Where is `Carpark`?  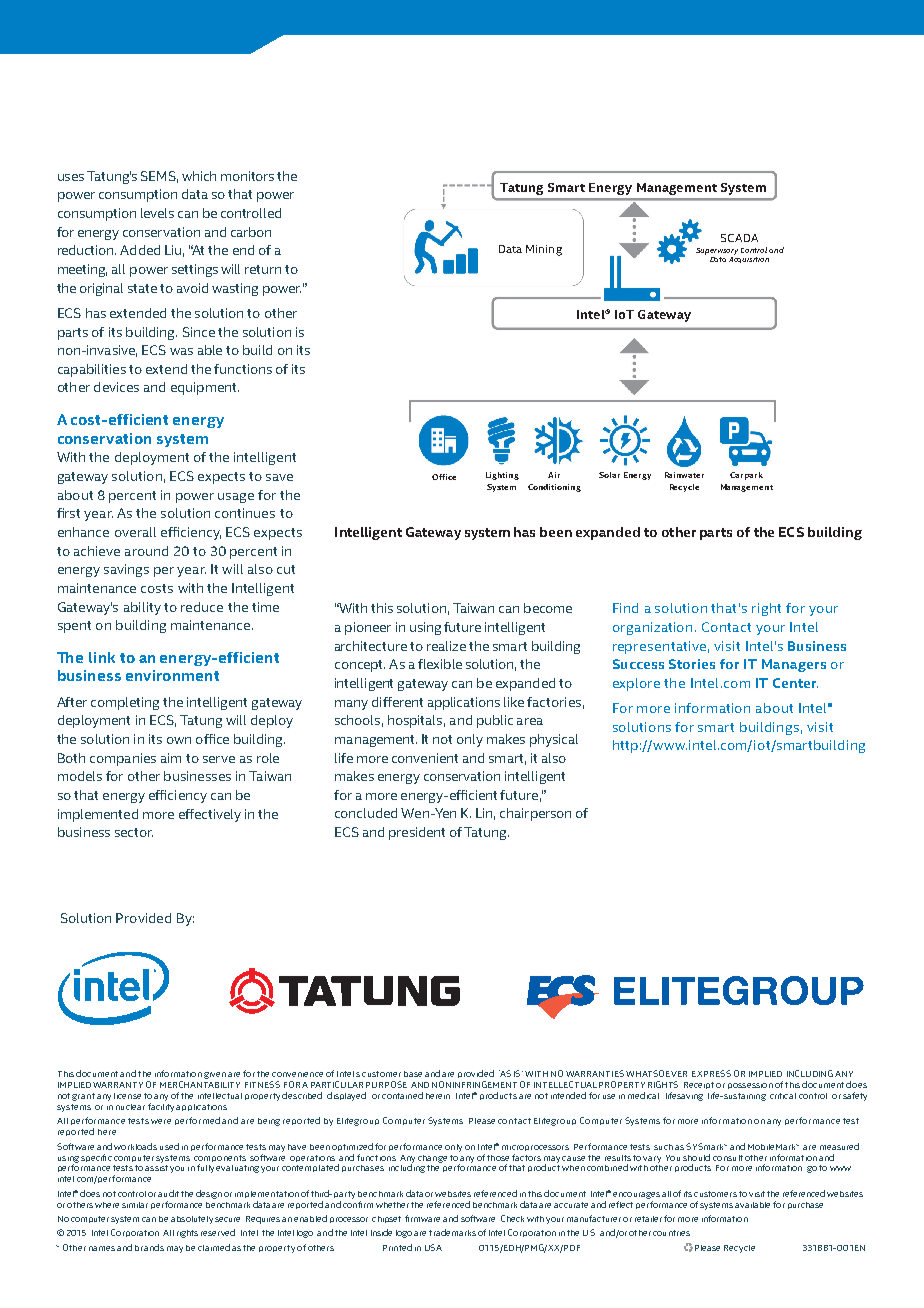
Carpark is located at coordinates (746, 476).
